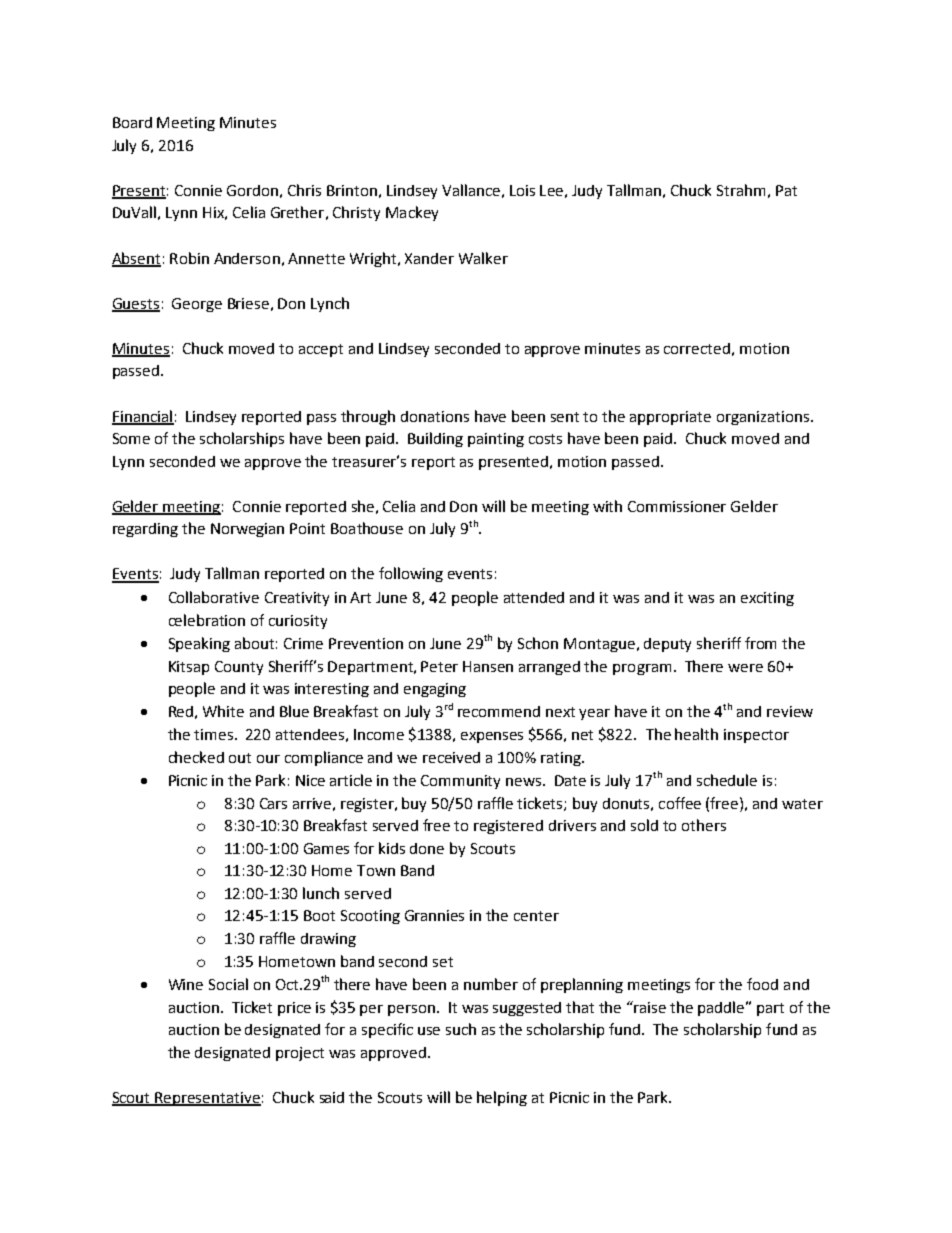 The image size is (952, 1233). What do you see at coordinates (451, 757) in the screenshot?
I see `received` at bounding box center [451, 757].
